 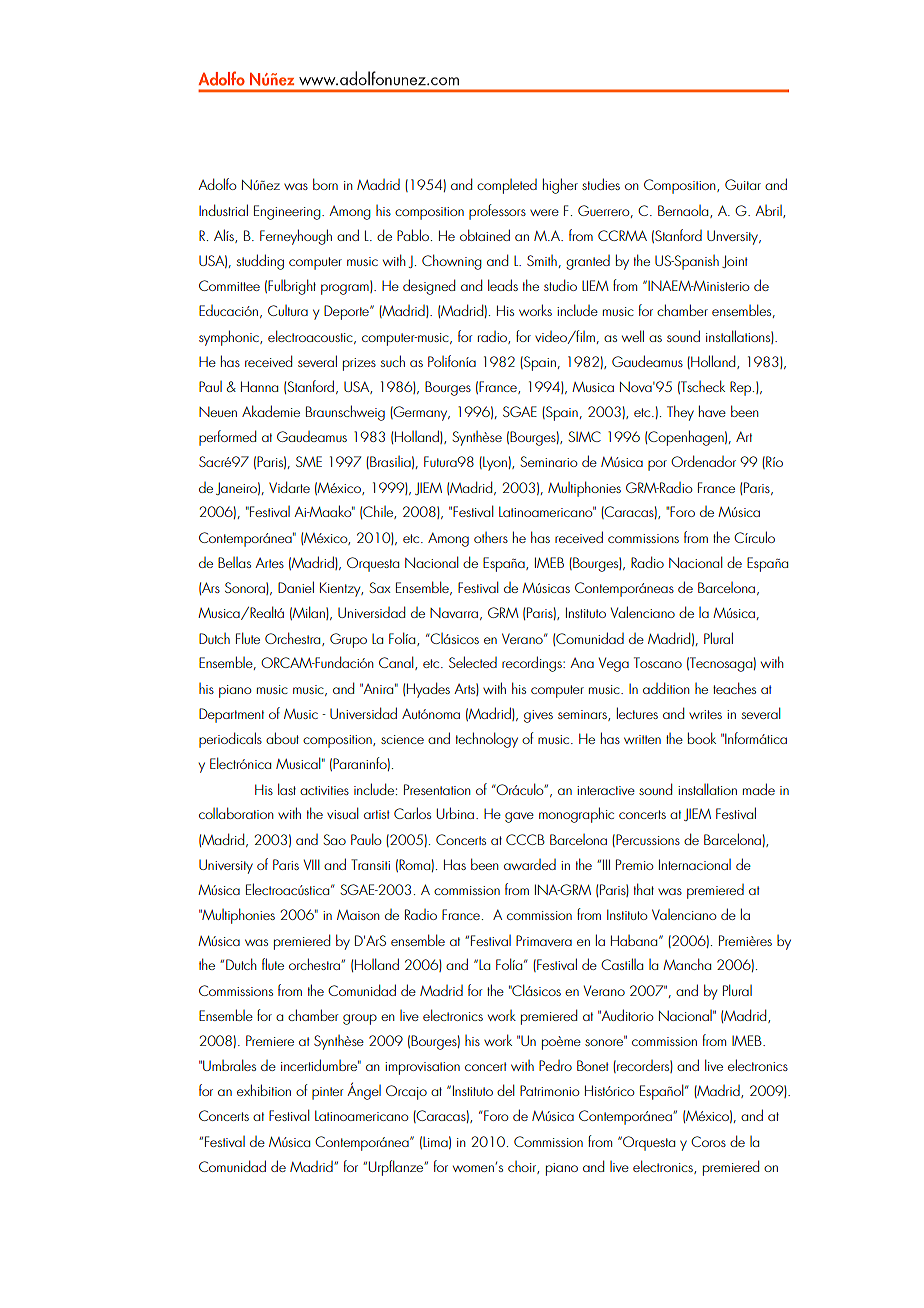 I want to click on Joint, so click(x=735, y=261).
